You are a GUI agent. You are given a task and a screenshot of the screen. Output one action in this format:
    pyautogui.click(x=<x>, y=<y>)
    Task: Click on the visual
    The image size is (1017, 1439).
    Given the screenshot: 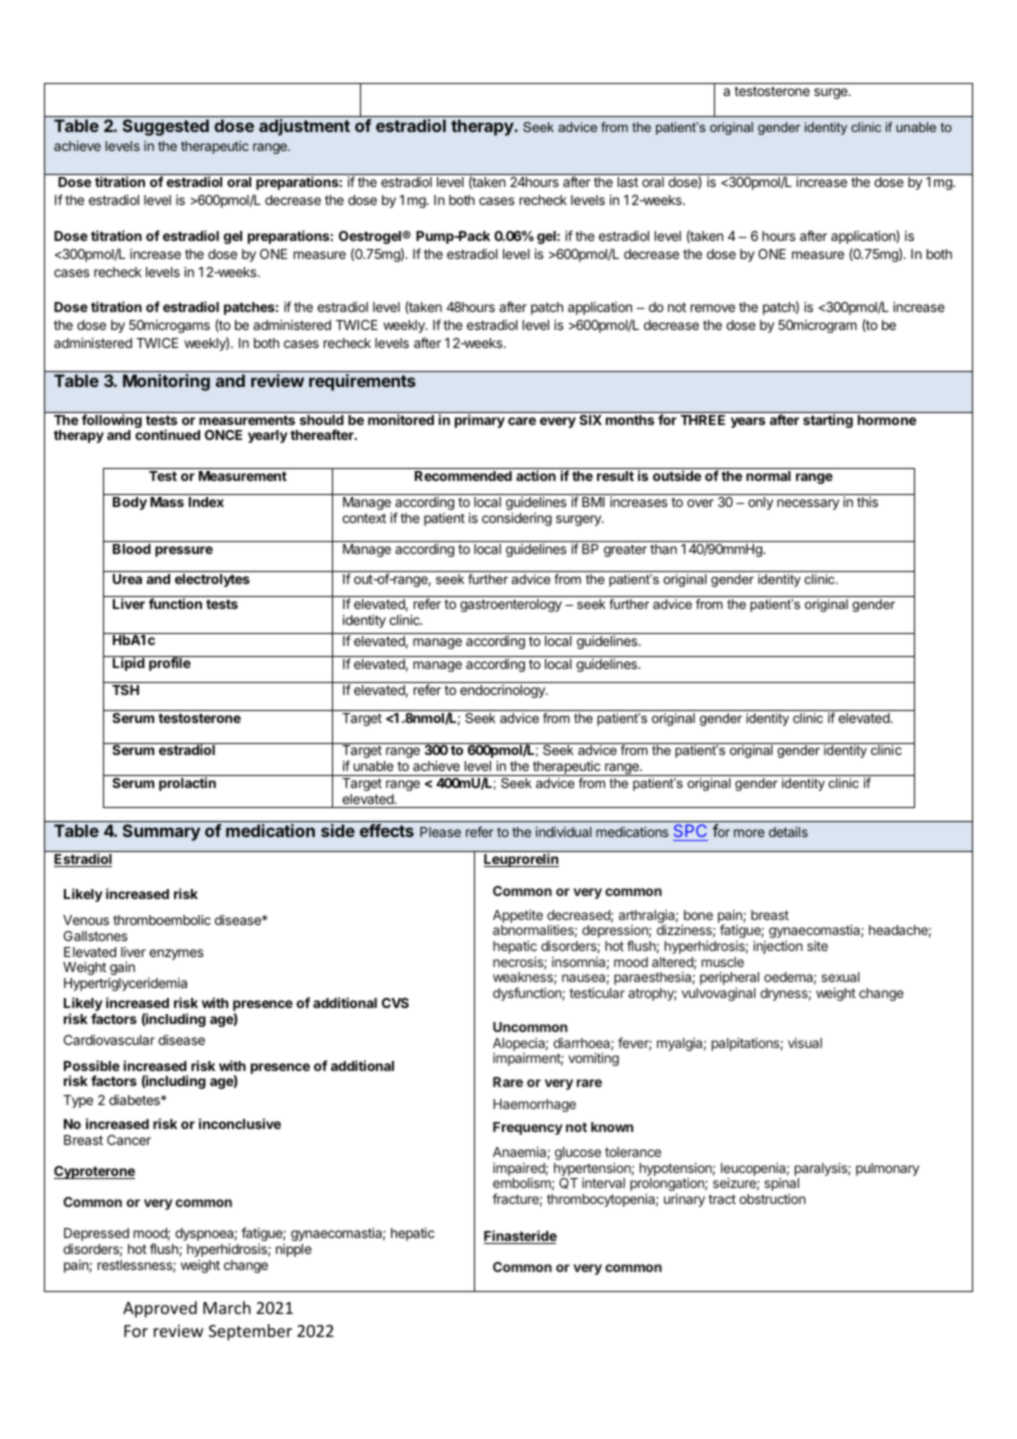 What is the action you would take?
    pyautogui.click(x=805, y=1043)
